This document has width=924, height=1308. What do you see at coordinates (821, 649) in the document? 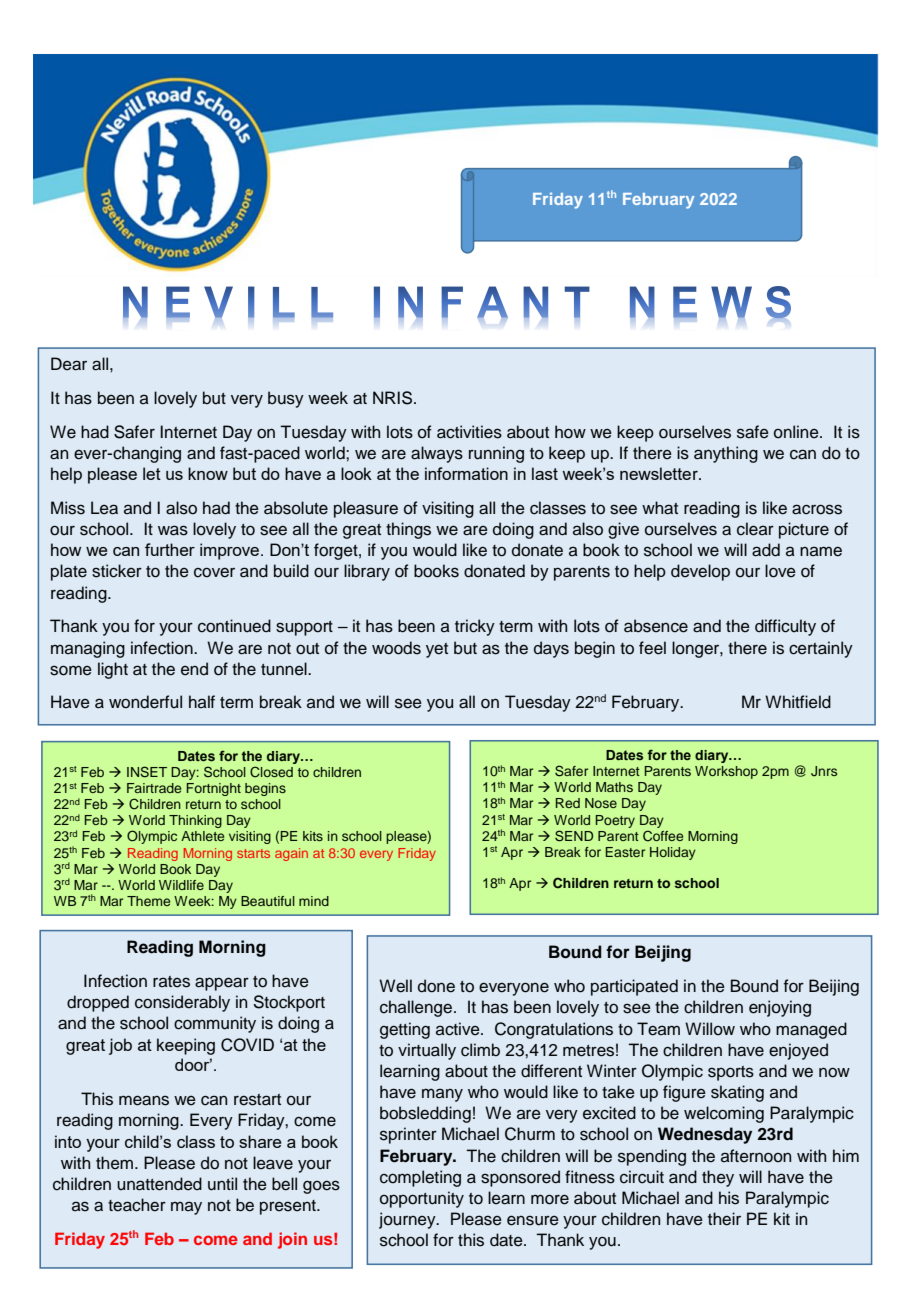
I see `certainly` at bounding box center [821, 649].
